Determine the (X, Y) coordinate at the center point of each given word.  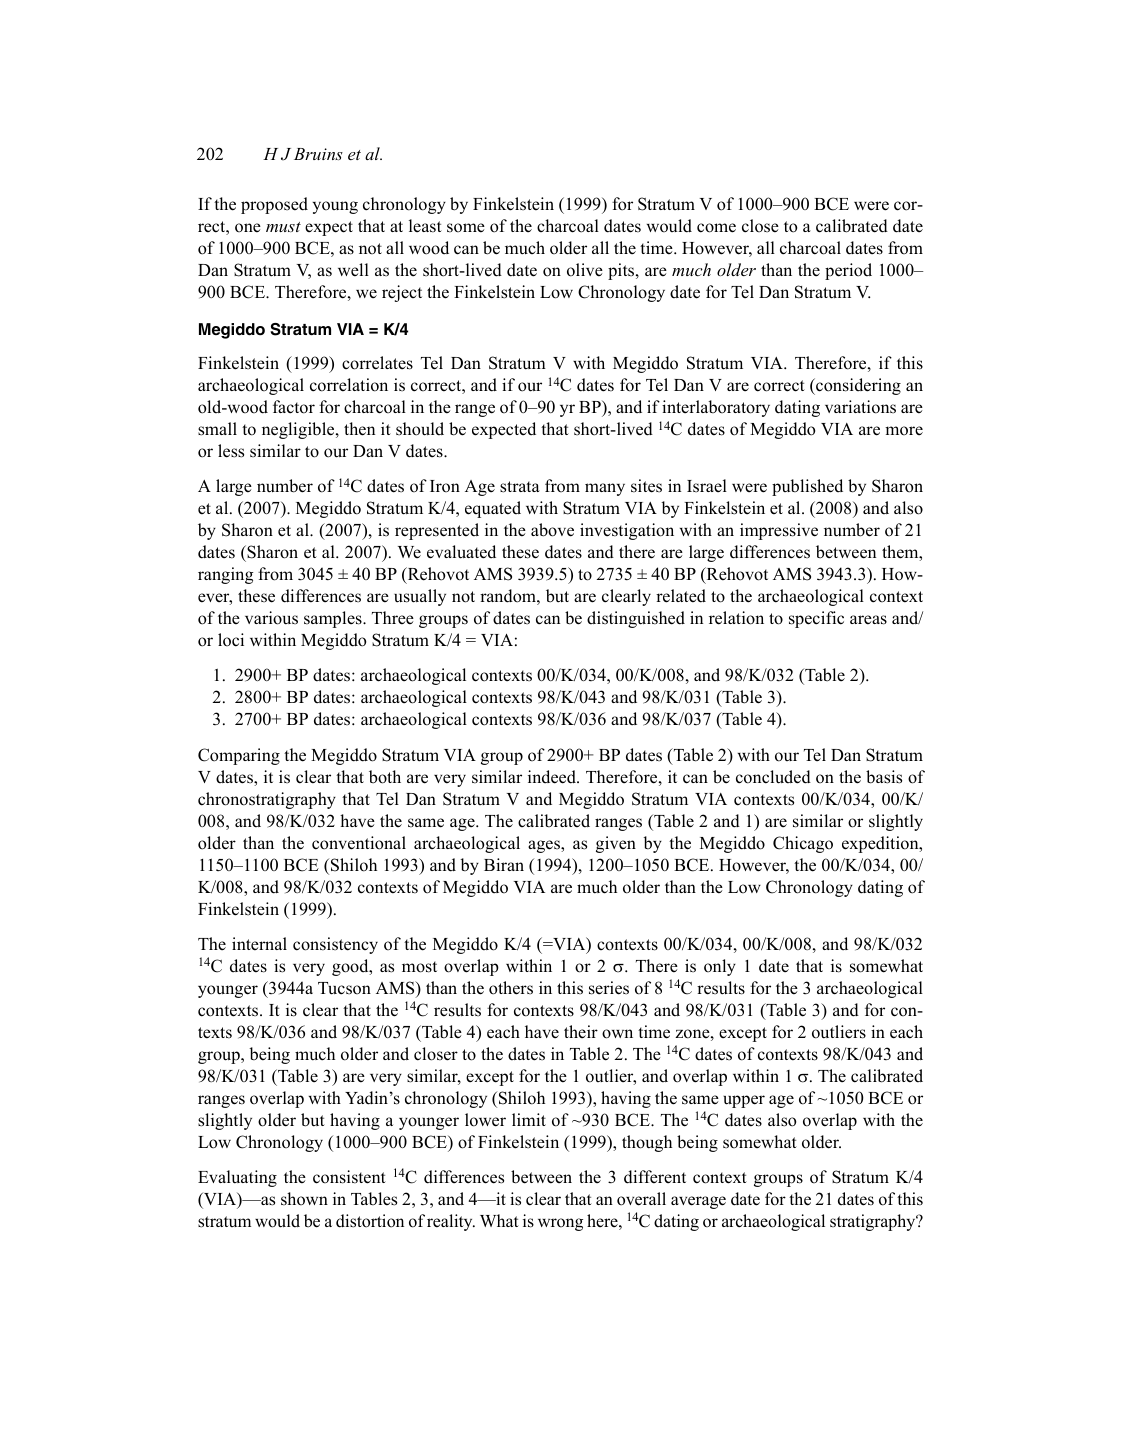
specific (816, 619)
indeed (553, 777)
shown (304, 1199)
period (848, 271)
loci (231, 640)
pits (622, 271)
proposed (274, 205)
